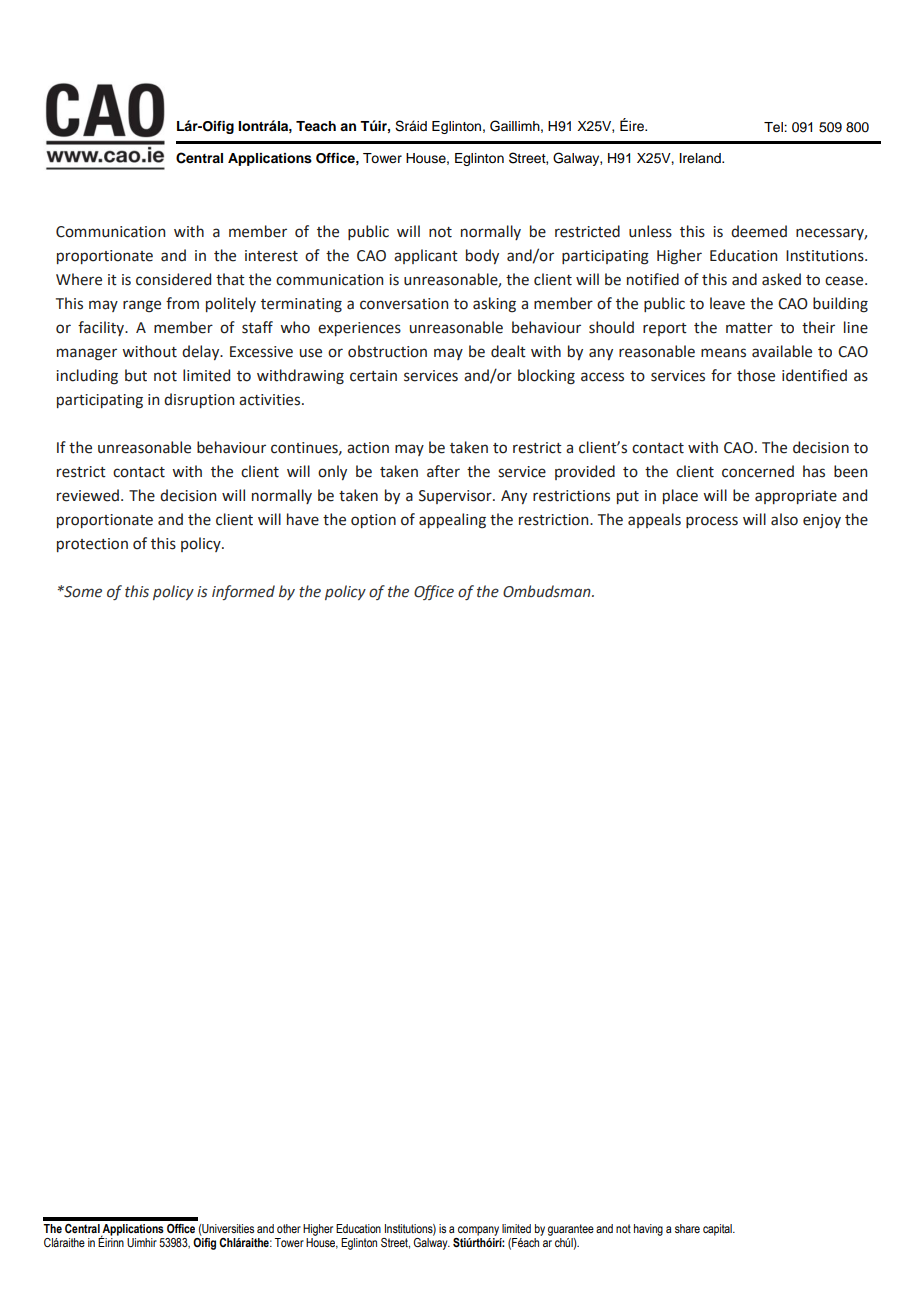 Image resolution: width=924 pixels, height=1308 pixels. Describe the element at coordinates (478, 1231) in the image. I see `company` at that location.
